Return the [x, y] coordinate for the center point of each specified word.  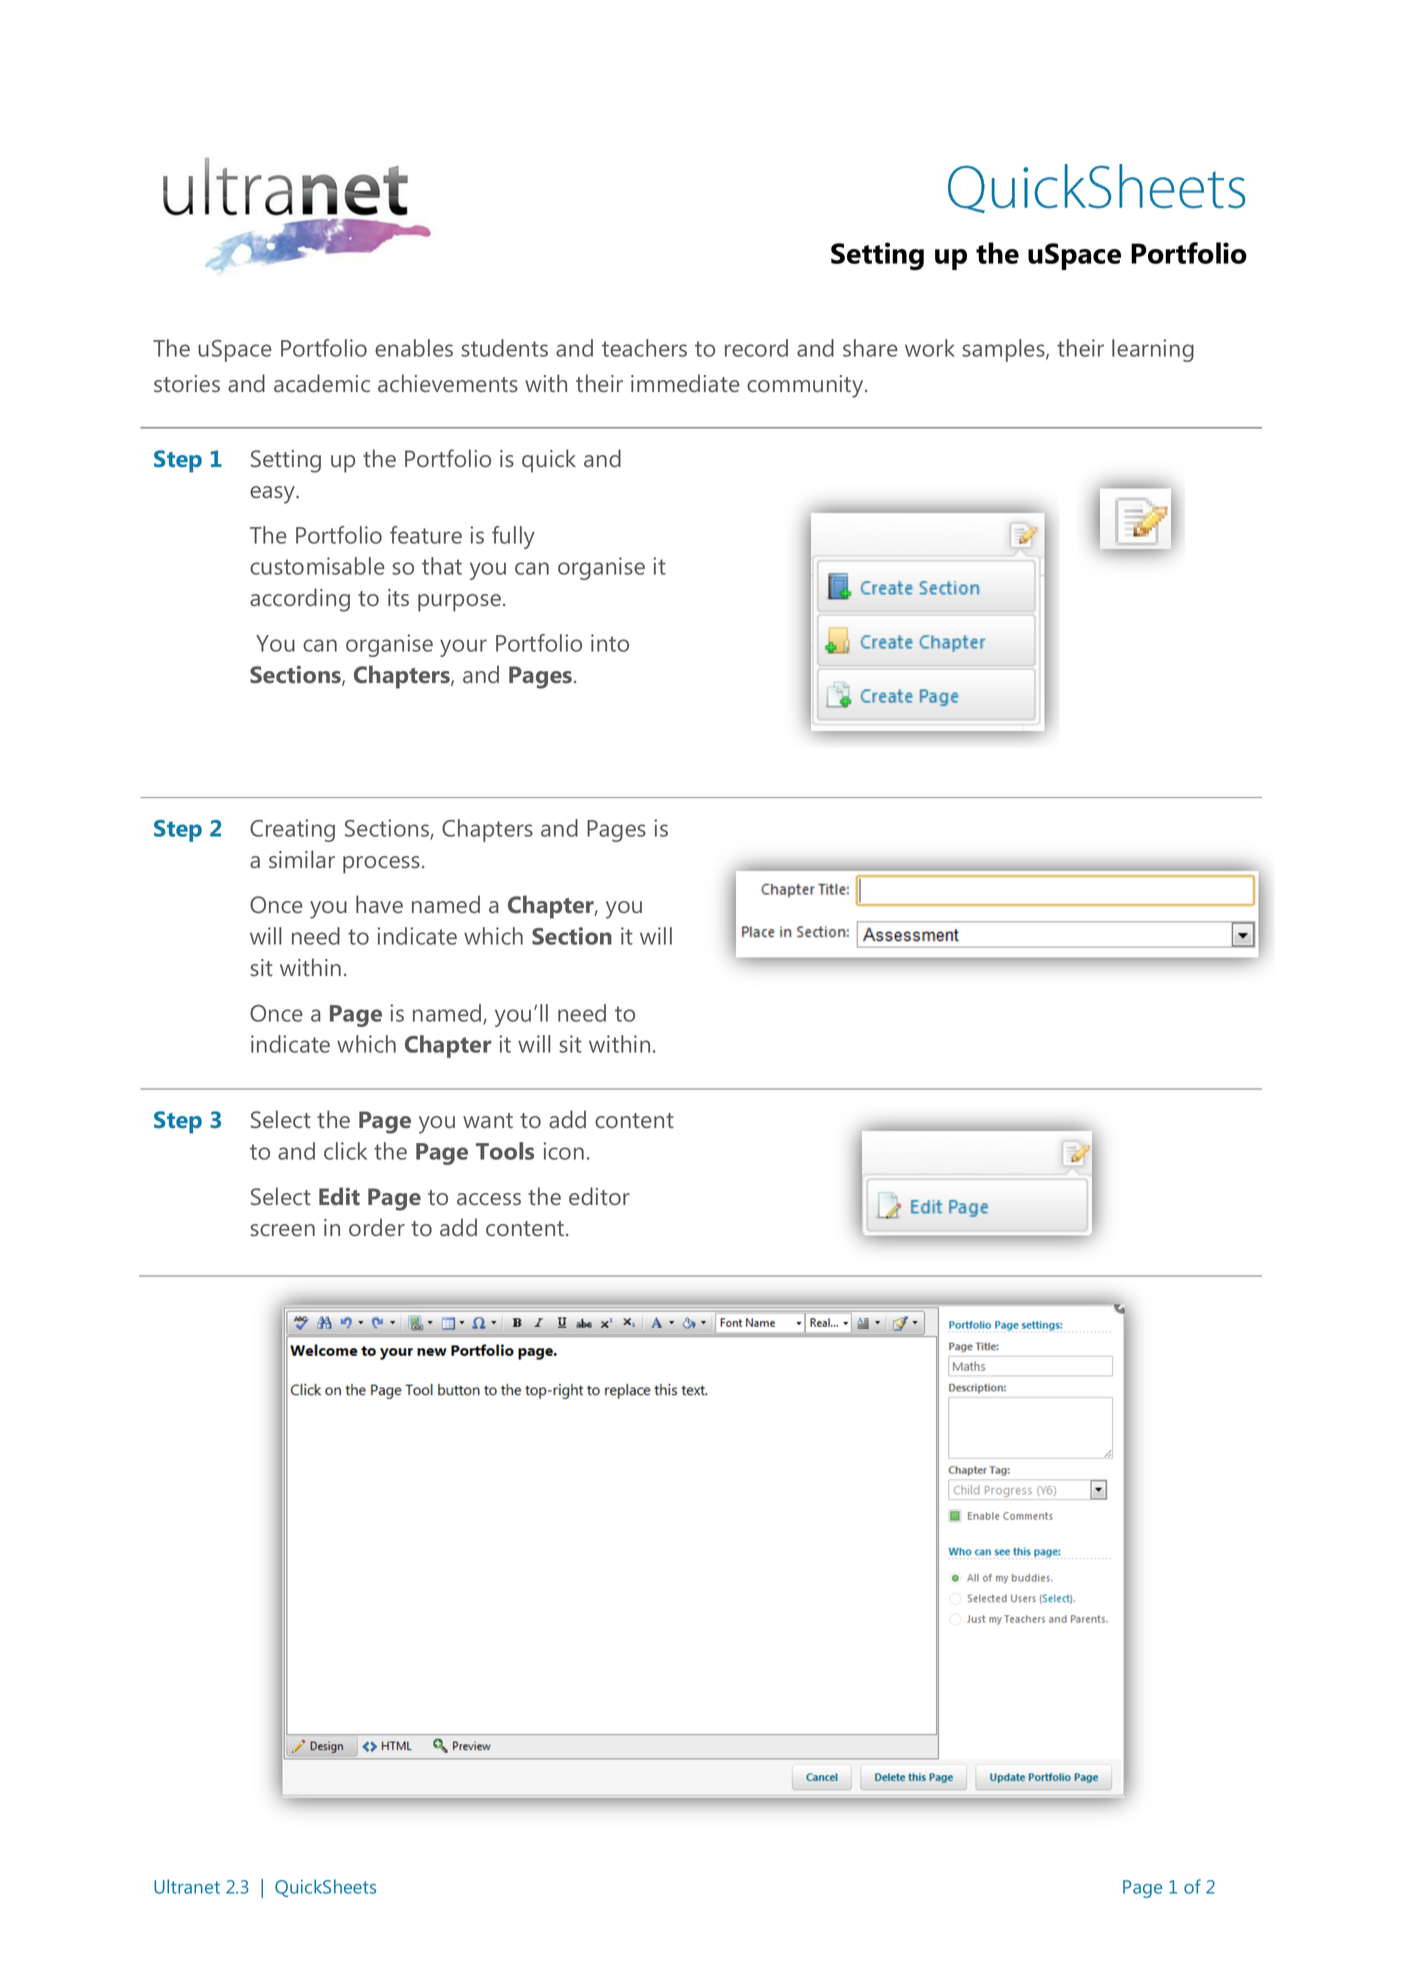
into [610, 643]
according [300, 600]
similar [302, 859]
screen [282, 1230]
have [379, 904]
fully [513, 537]
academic [322, 383]
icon [563, 1151]
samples [1004, 350]
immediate [685, 383]
